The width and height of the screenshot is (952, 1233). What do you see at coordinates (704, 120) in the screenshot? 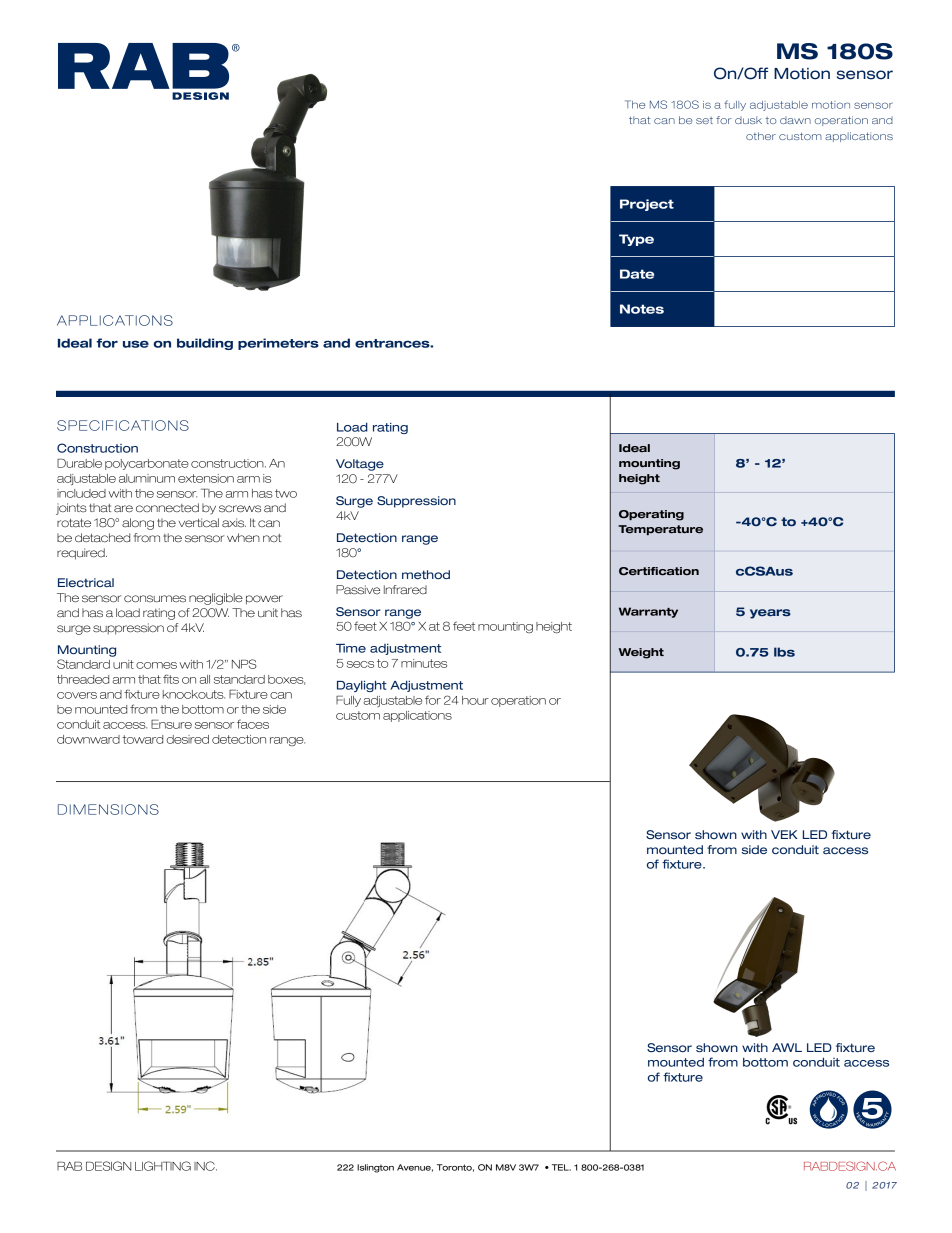
I see `set` at bounding box center [704, 120].
